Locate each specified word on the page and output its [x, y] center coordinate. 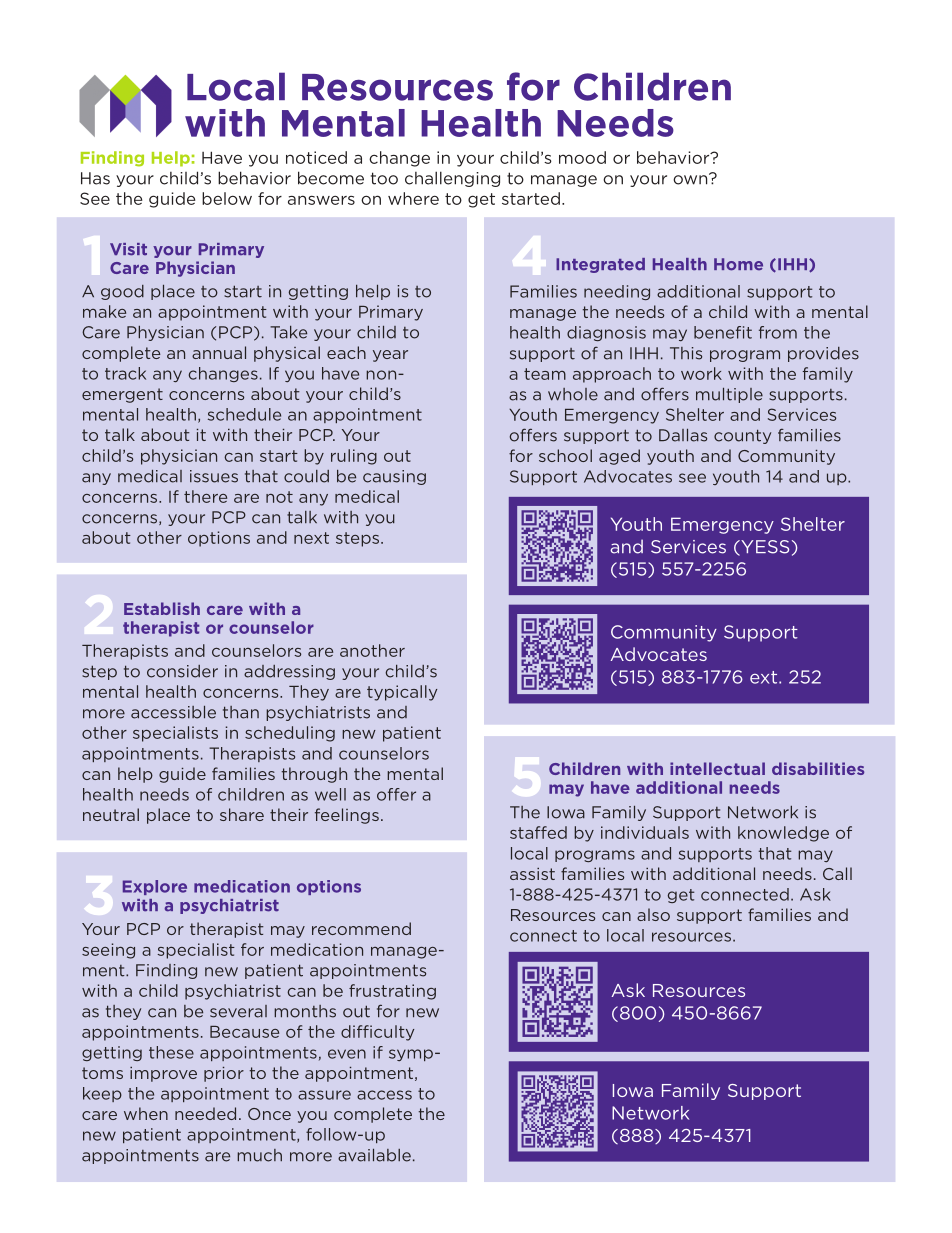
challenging [452, 179]
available [374, 1155]
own [691, 179]
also [653, 914]
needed [205, 1113]
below [227, 198]
